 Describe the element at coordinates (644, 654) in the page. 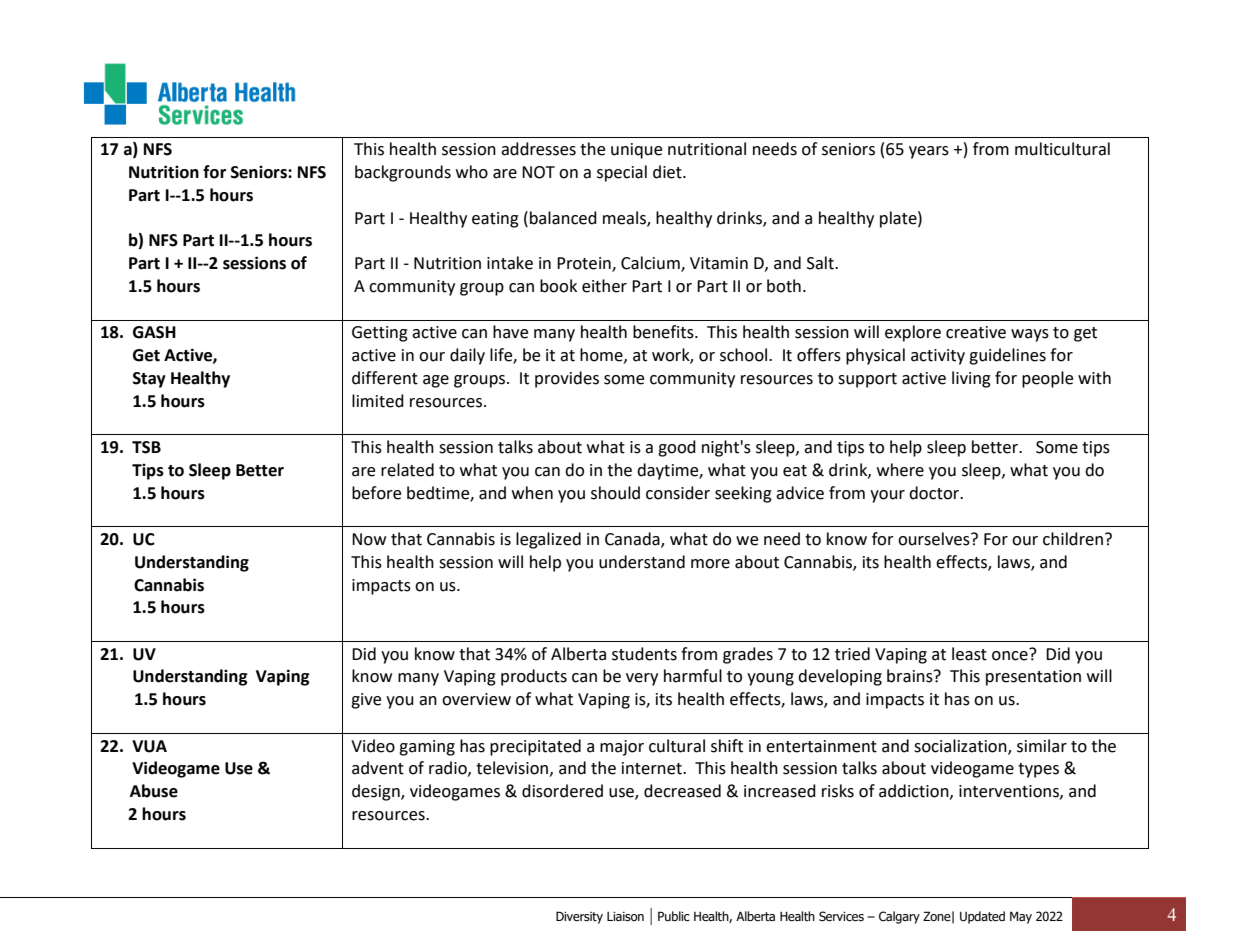

I see `students` at that location.
